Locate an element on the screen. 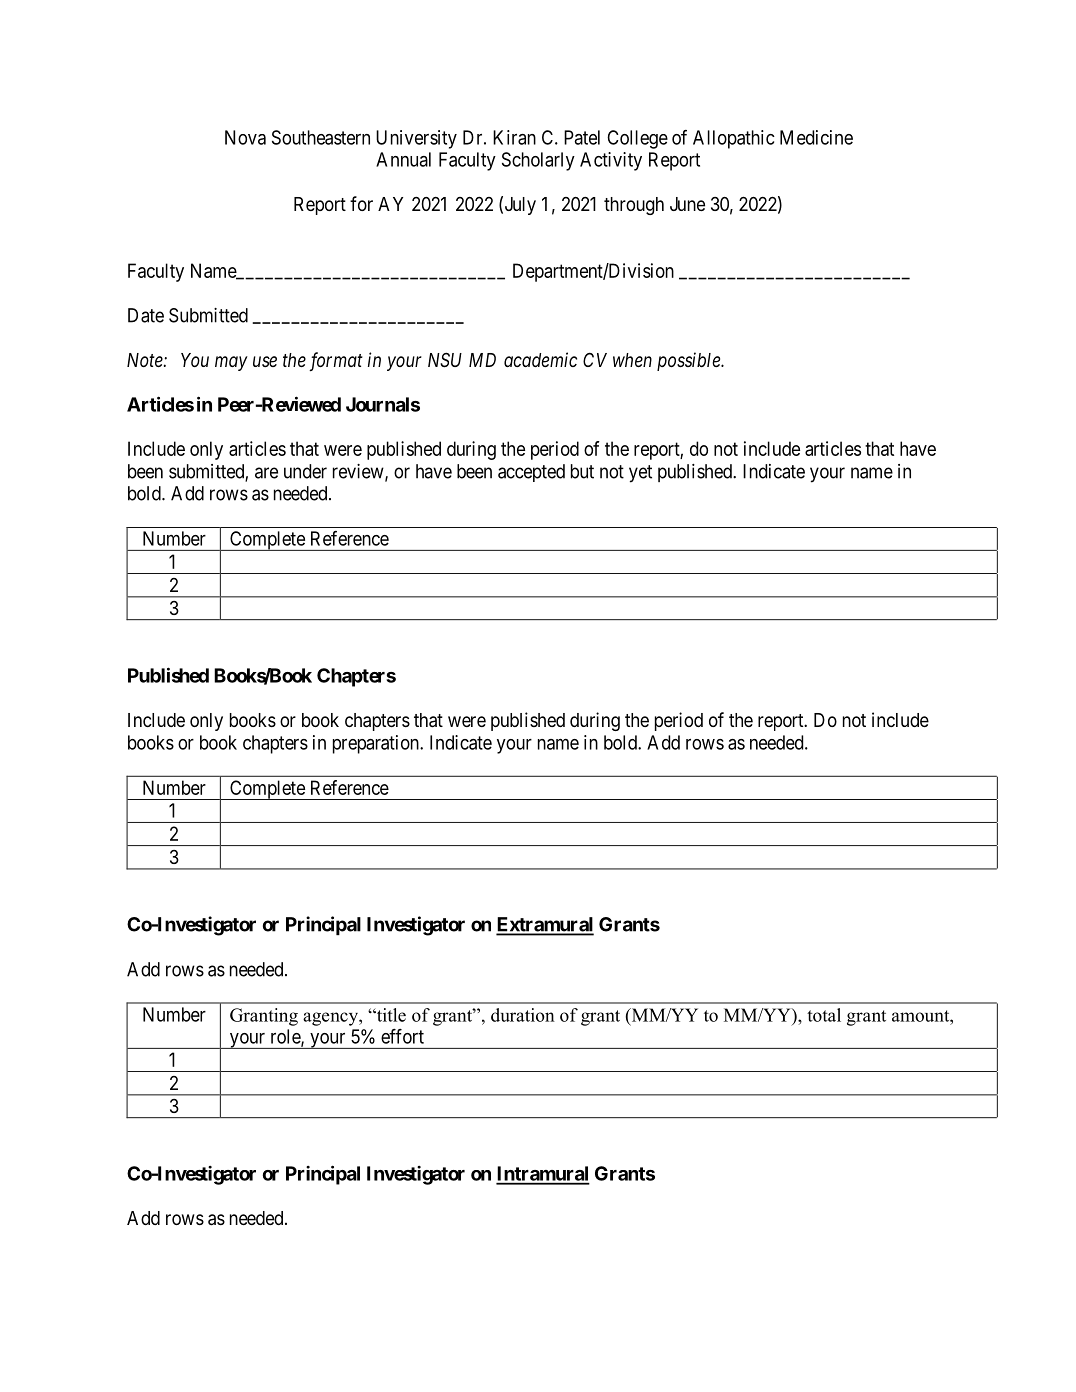  accepted is located at coordinates (531, 473).
